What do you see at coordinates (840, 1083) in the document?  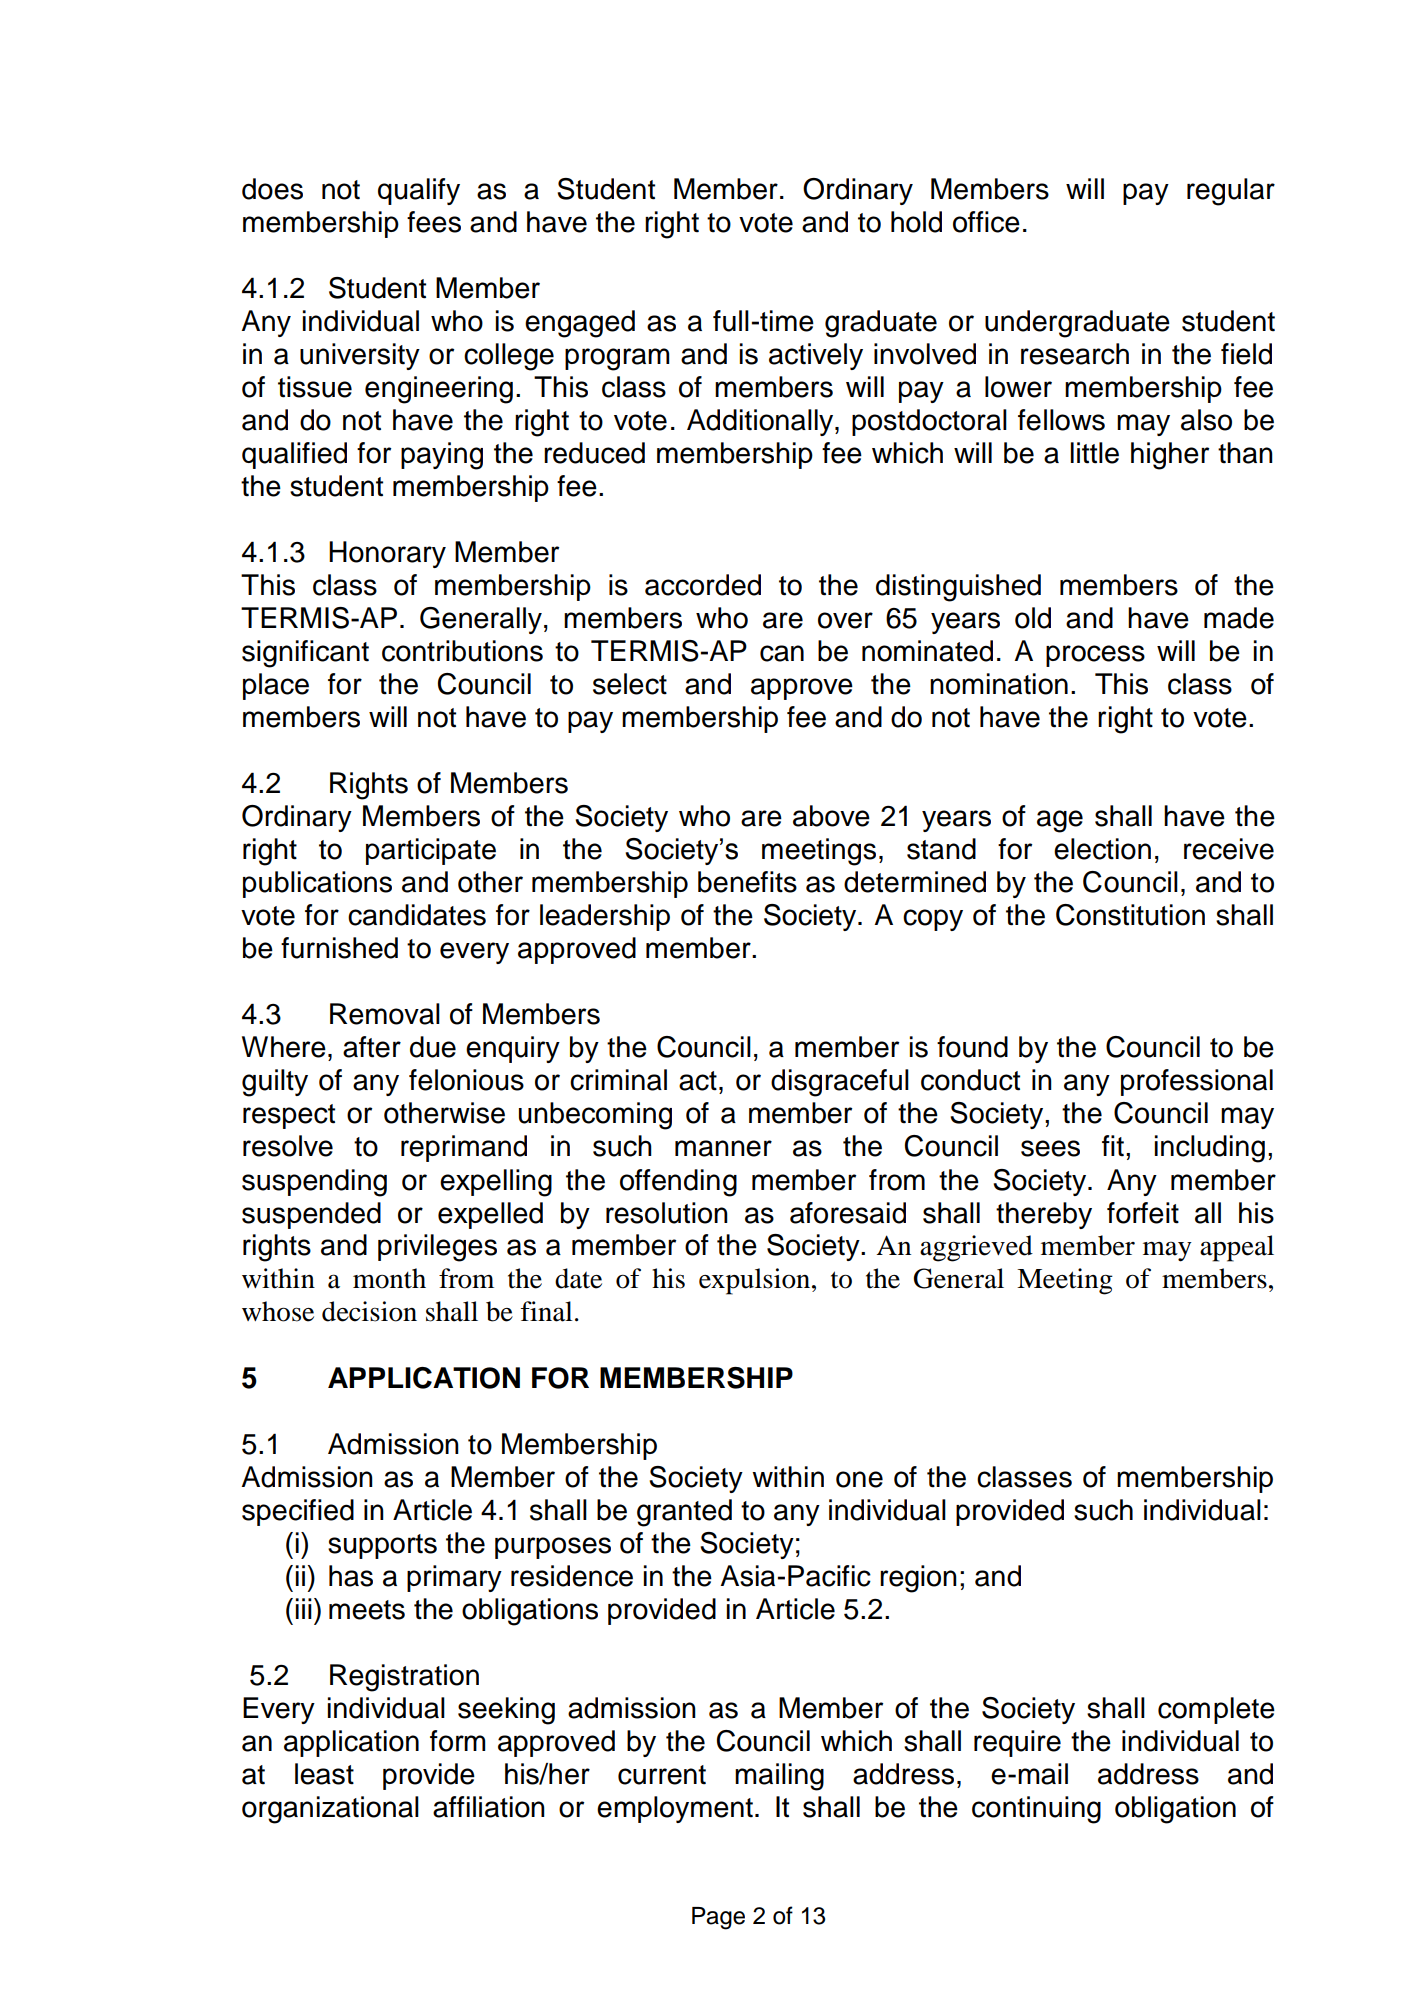 I see `disgraceful` at bounding box center [840, 1083].
